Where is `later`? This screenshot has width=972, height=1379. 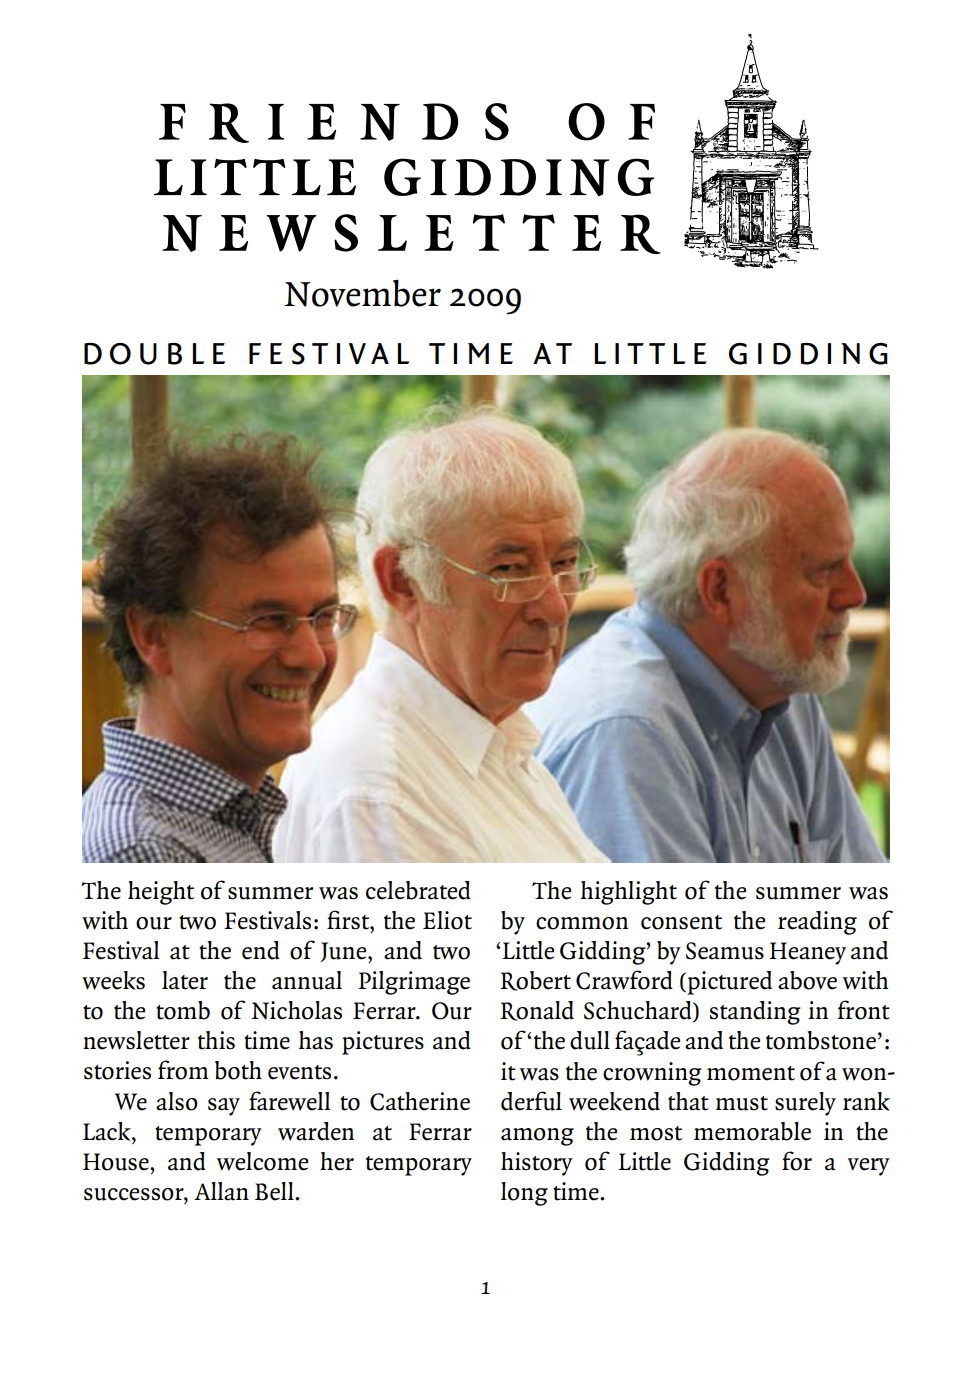 later is located at coordinates (185, 980).
